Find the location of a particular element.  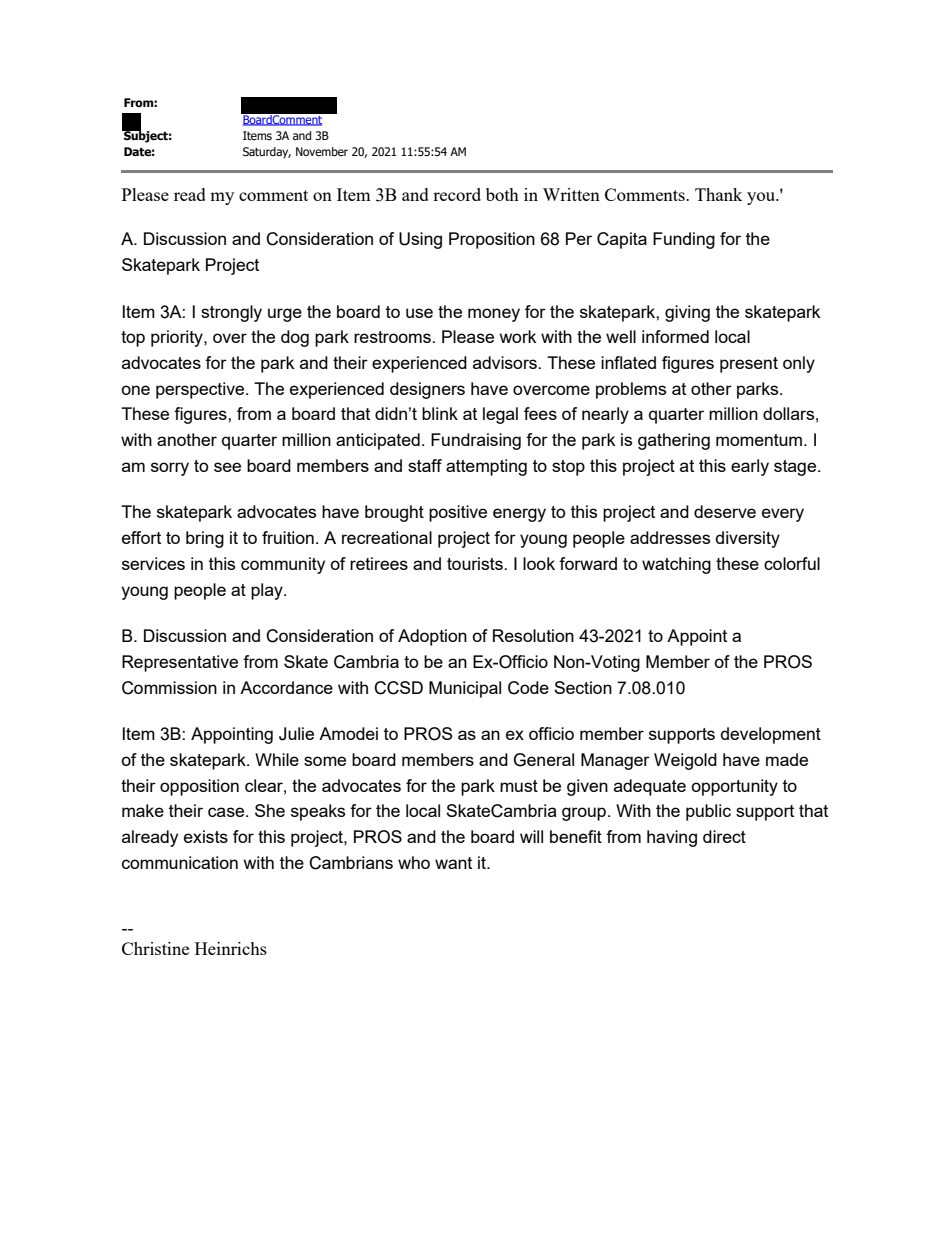

watching is located at coordinates (676, 565).
